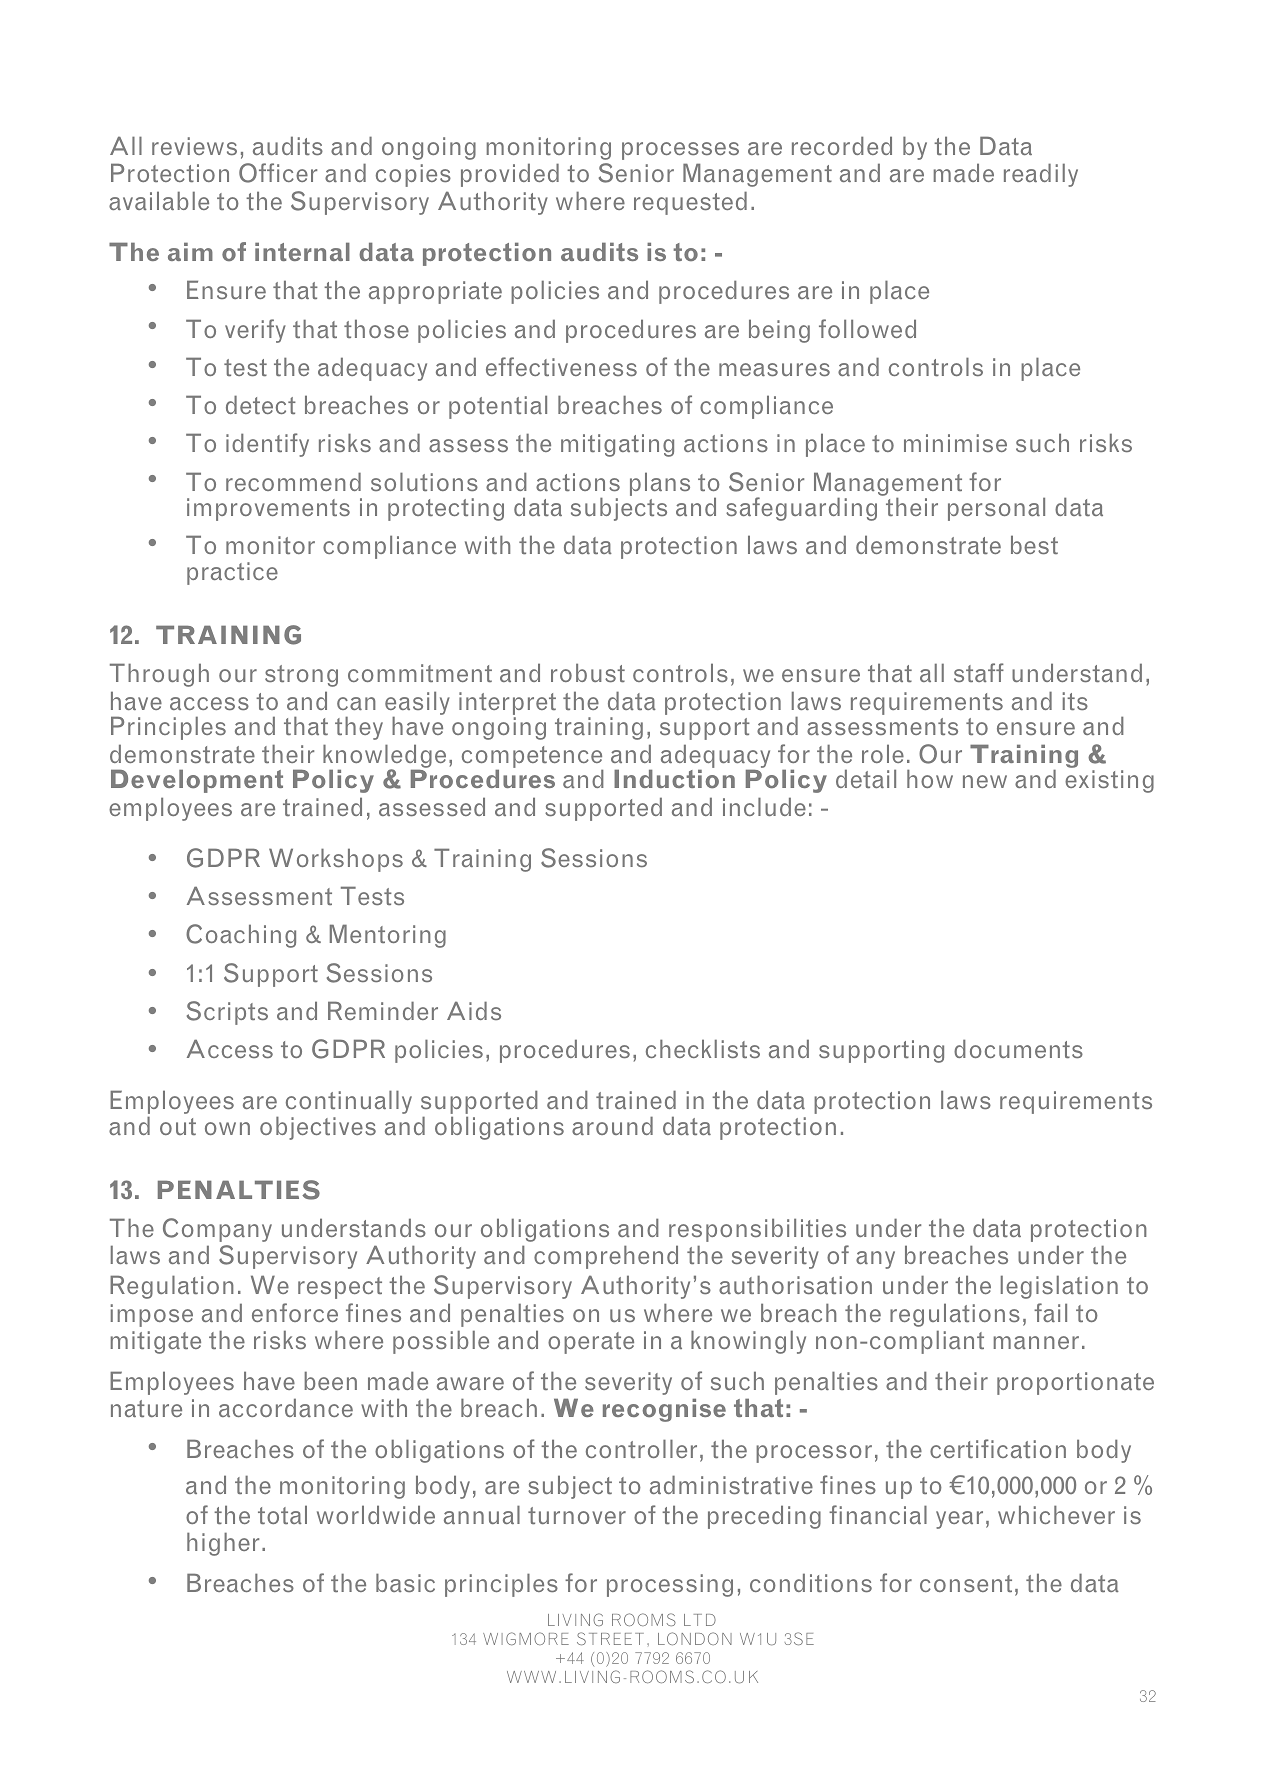  What do you see at coordinates (674, 779) in the document?
I see `Induction` at bounding box center [674, 779].
